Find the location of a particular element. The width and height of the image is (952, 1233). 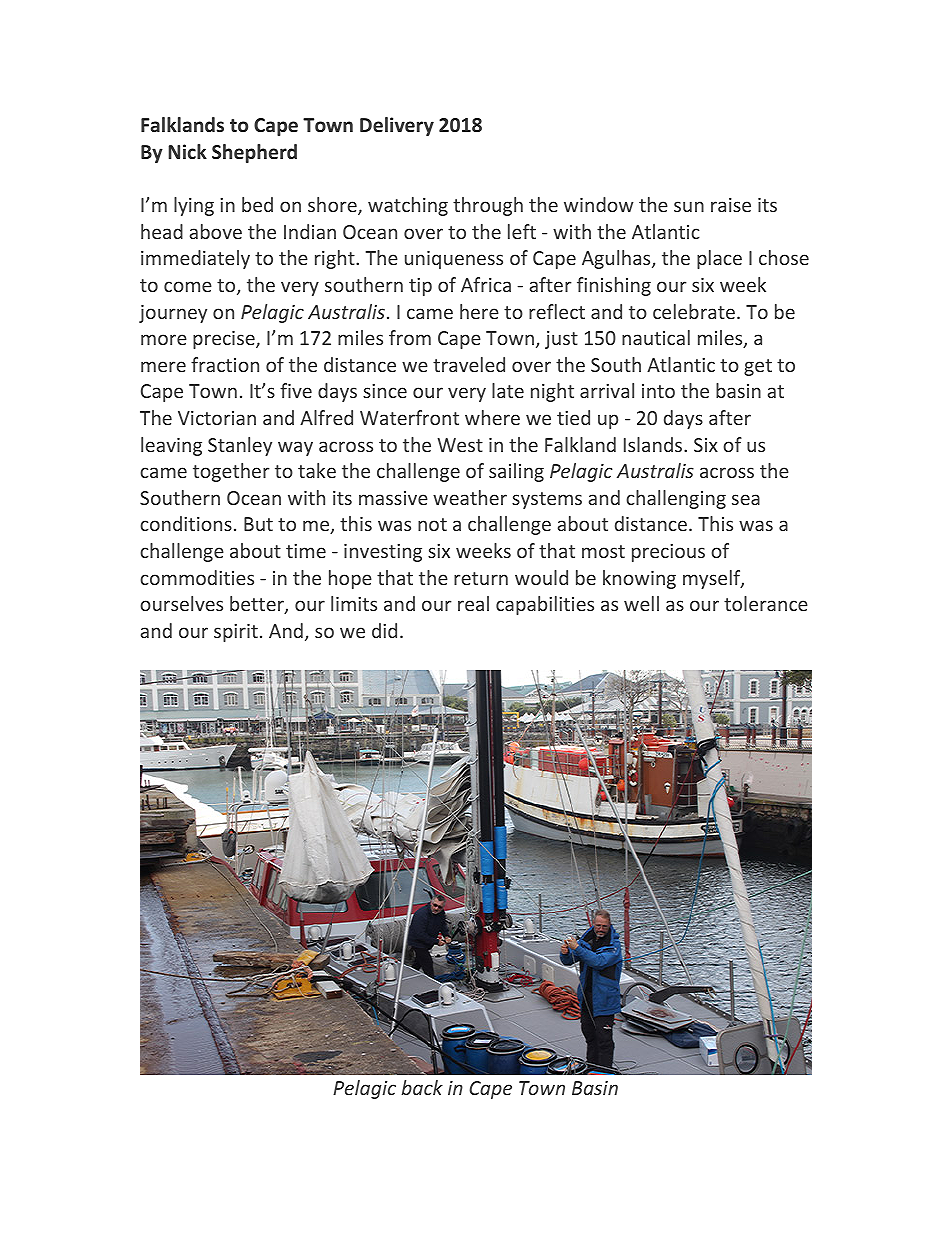

back is located at coordinates (422, 1087).
